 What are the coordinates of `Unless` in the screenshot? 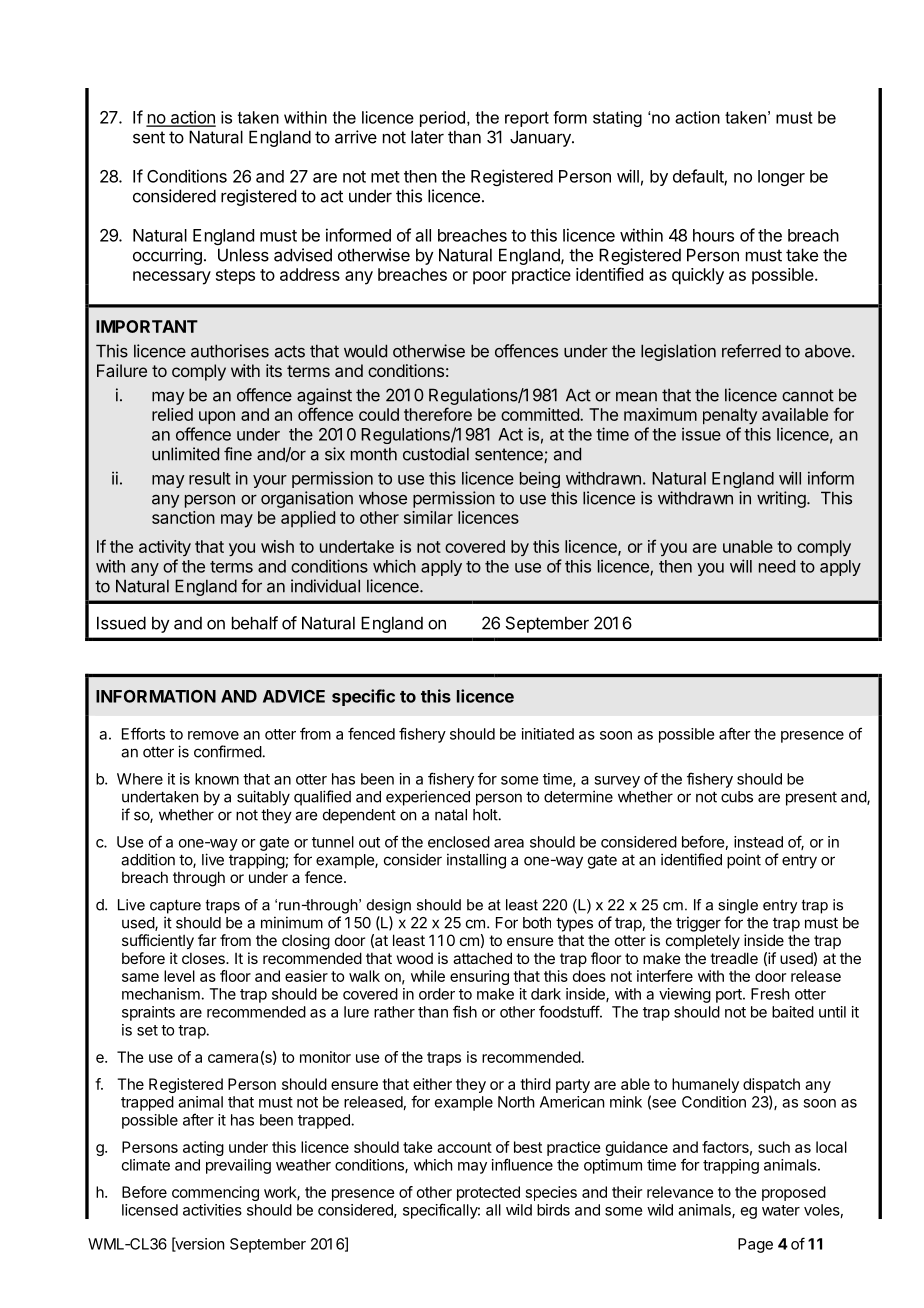 It's located at (243, 255).
